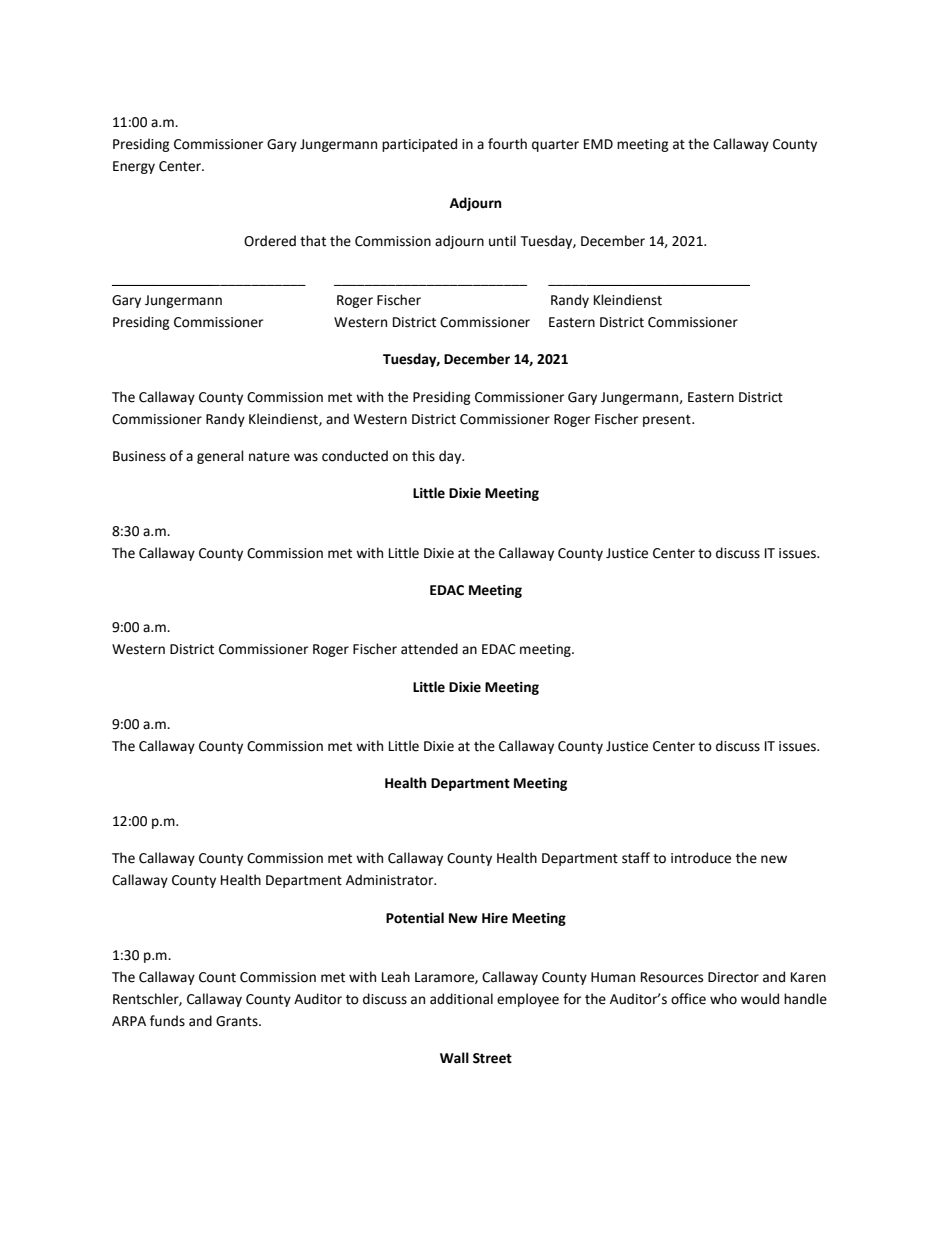 Image resolution: width=952 pixels, height=1233 pixels. What do you see at coordinates (668, 421) in the screenshot?
I see `present` at bounding box center [668, 421].
